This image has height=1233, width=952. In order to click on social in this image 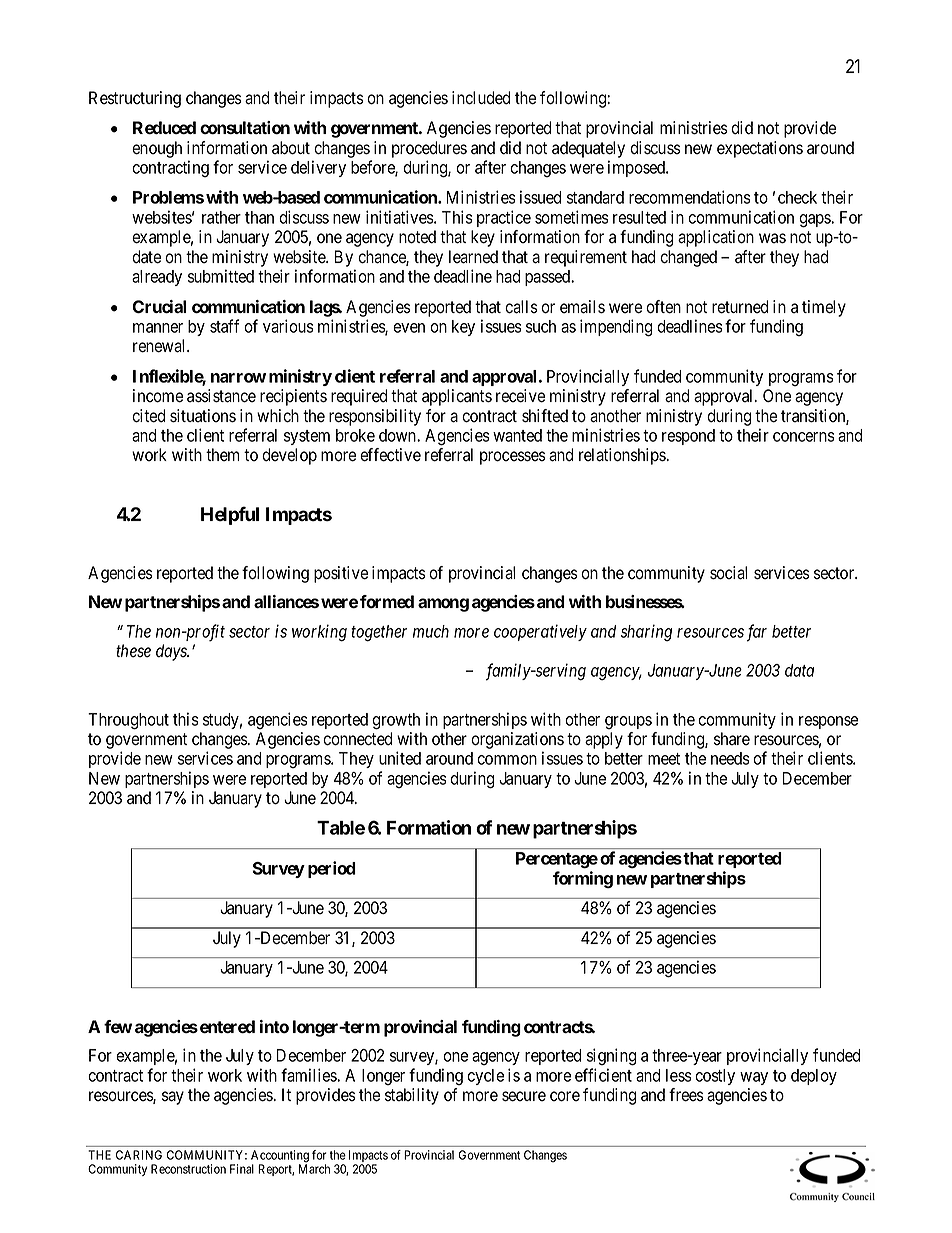, I will do `click(728, 573)`.
